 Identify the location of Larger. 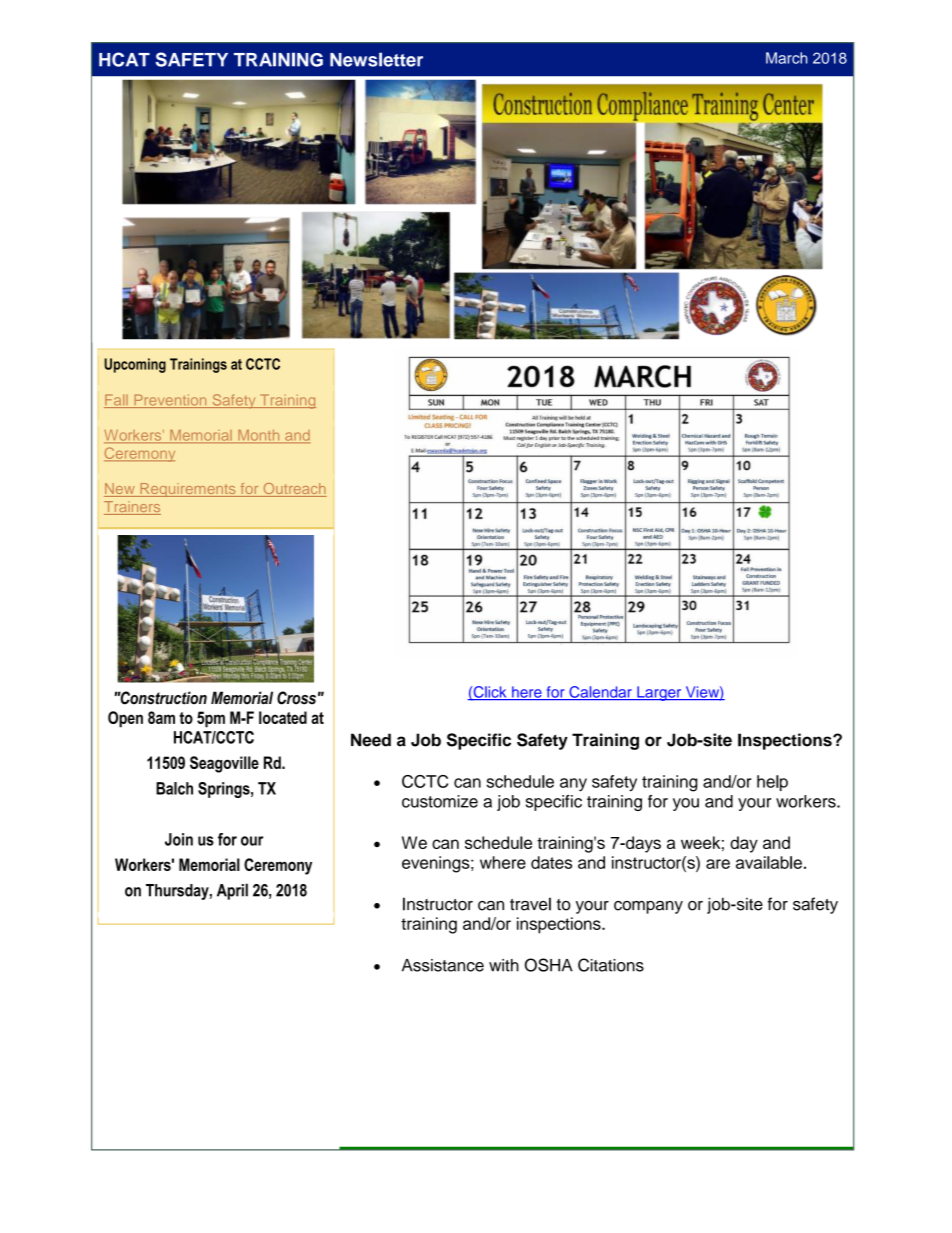
(659, 693).
